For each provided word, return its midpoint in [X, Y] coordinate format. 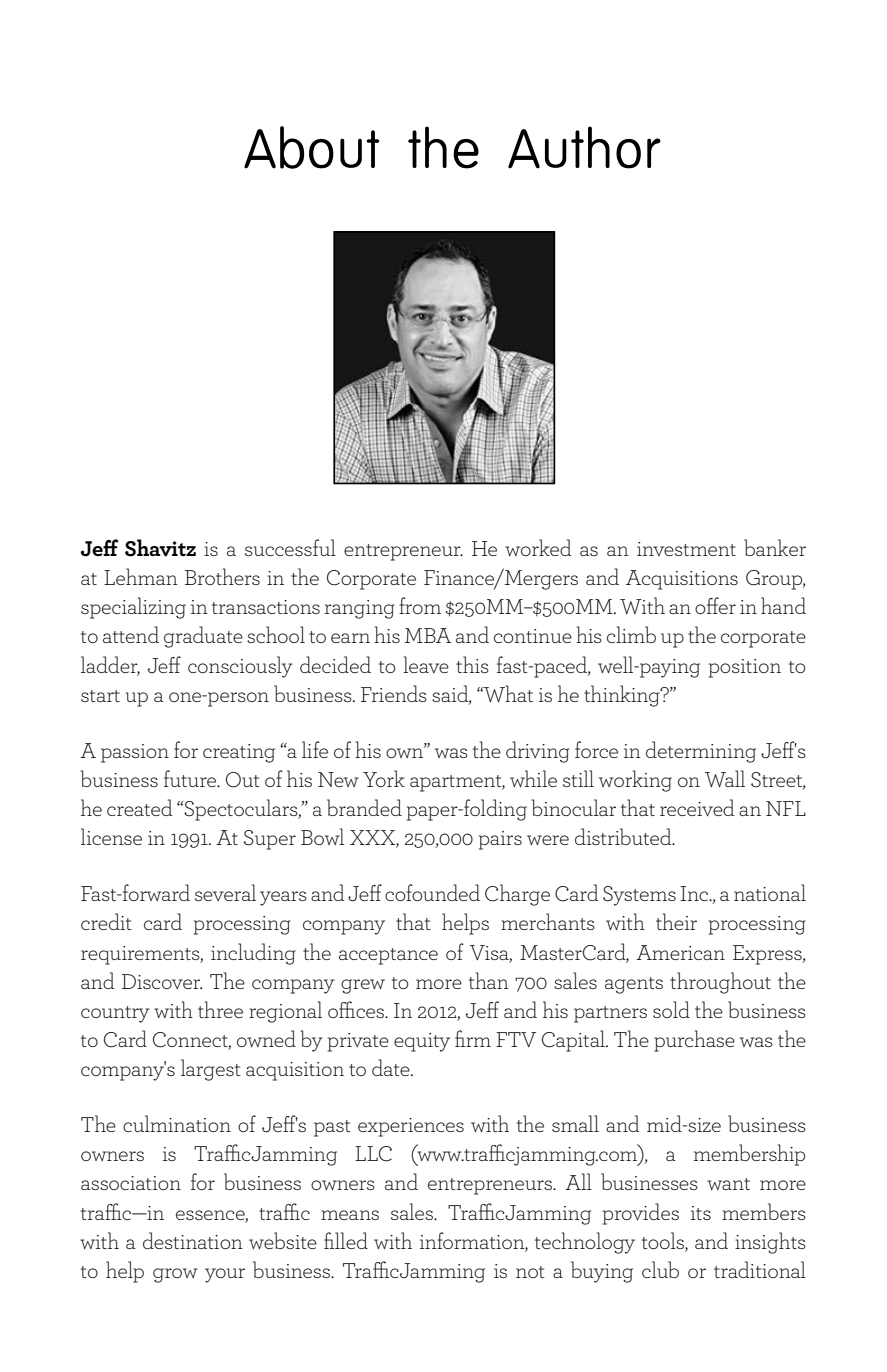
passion [135, 753]
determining [701, 752]
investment [686, 549]
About [311, 147]
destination [193, 1240]
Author [584, 147]
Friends [394, 693]
